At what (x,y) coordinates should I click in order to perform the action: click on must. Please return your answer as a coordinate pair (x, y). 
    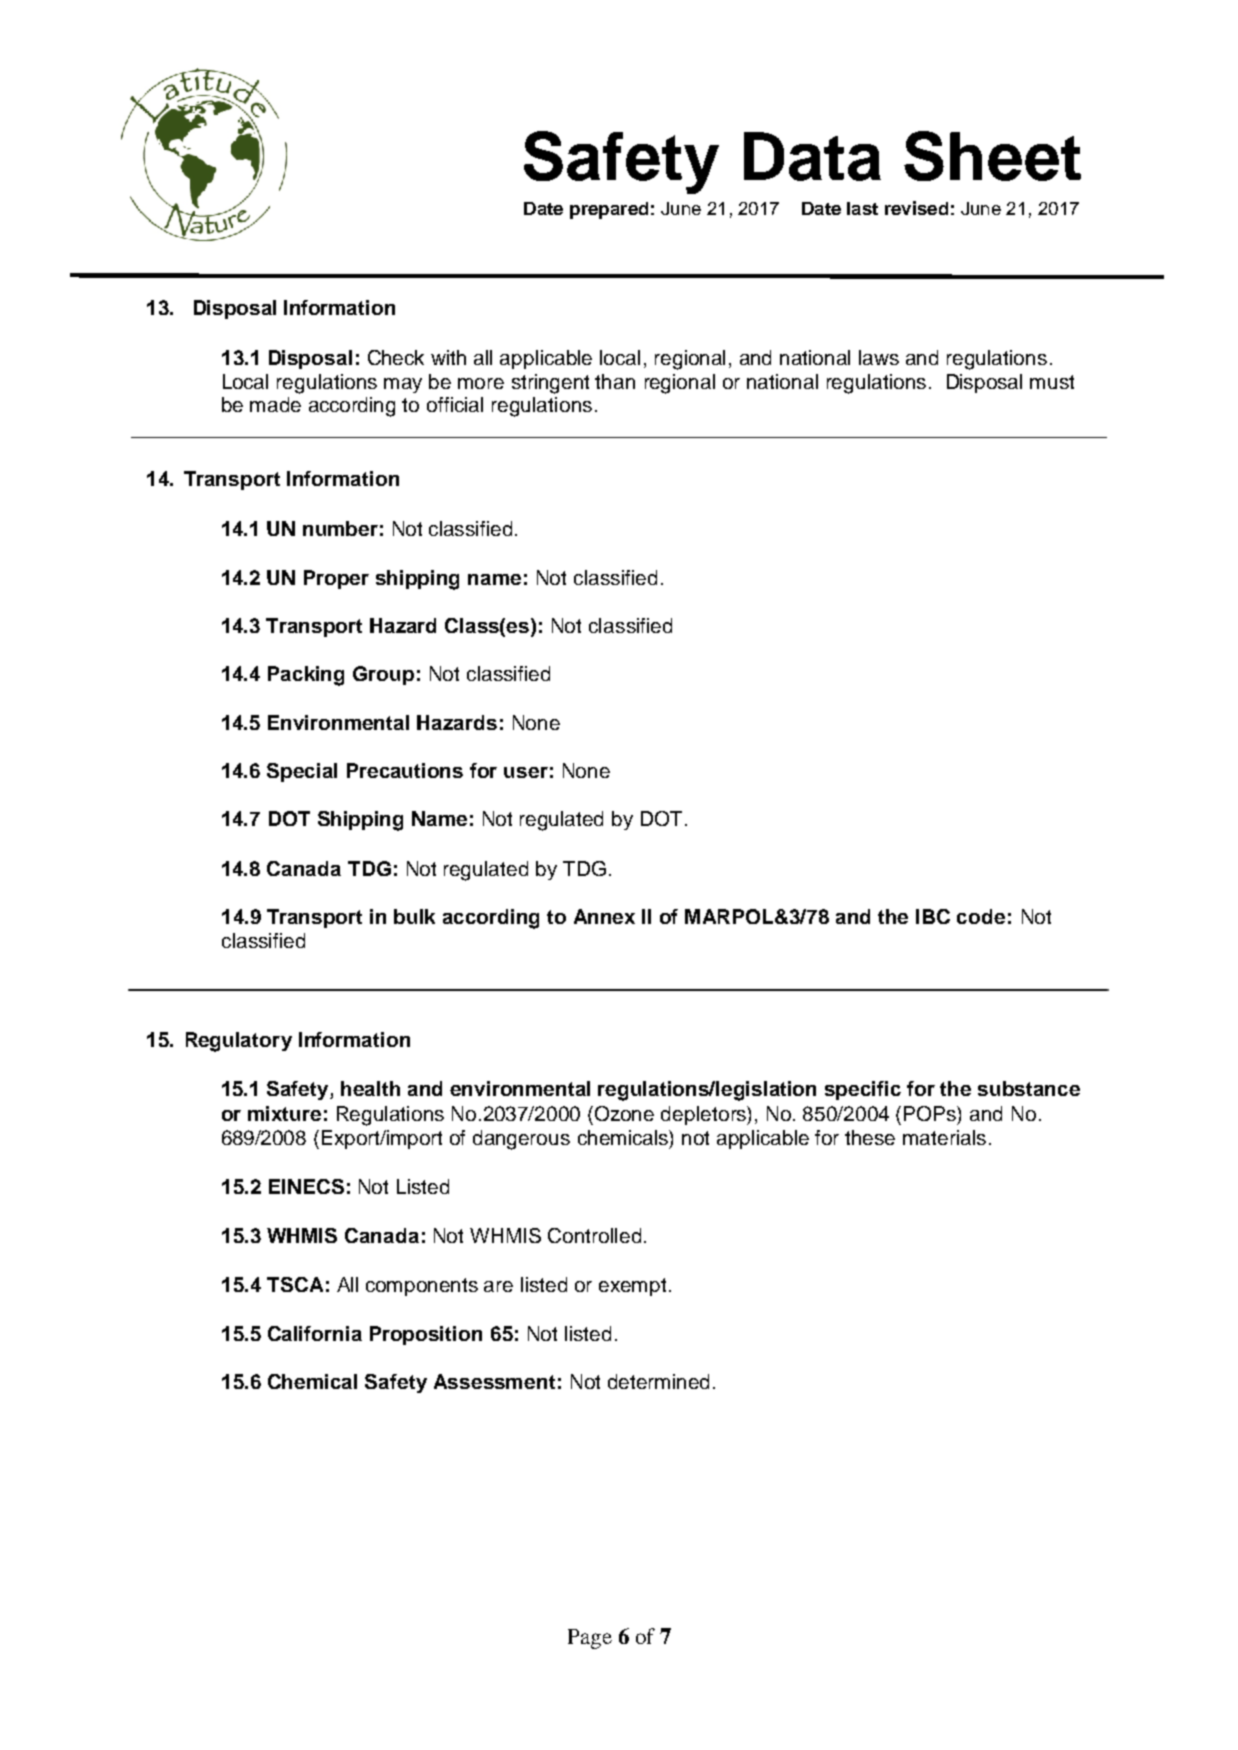
    Looking at the image, I should click on (1052, 382).
